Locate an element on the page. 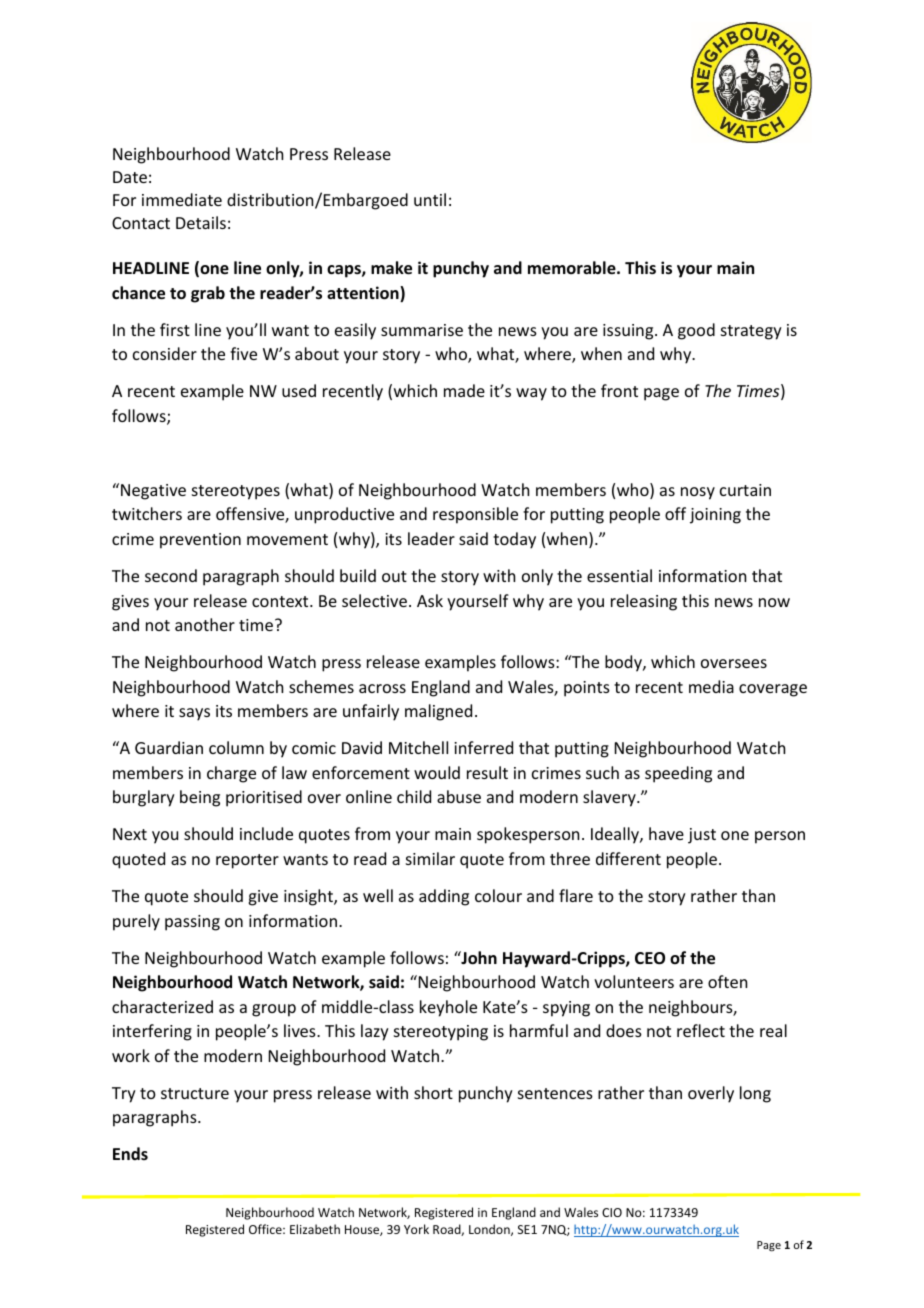 The height and width of the image is (1308, 924). adding is located at coordinates (444, 897).
